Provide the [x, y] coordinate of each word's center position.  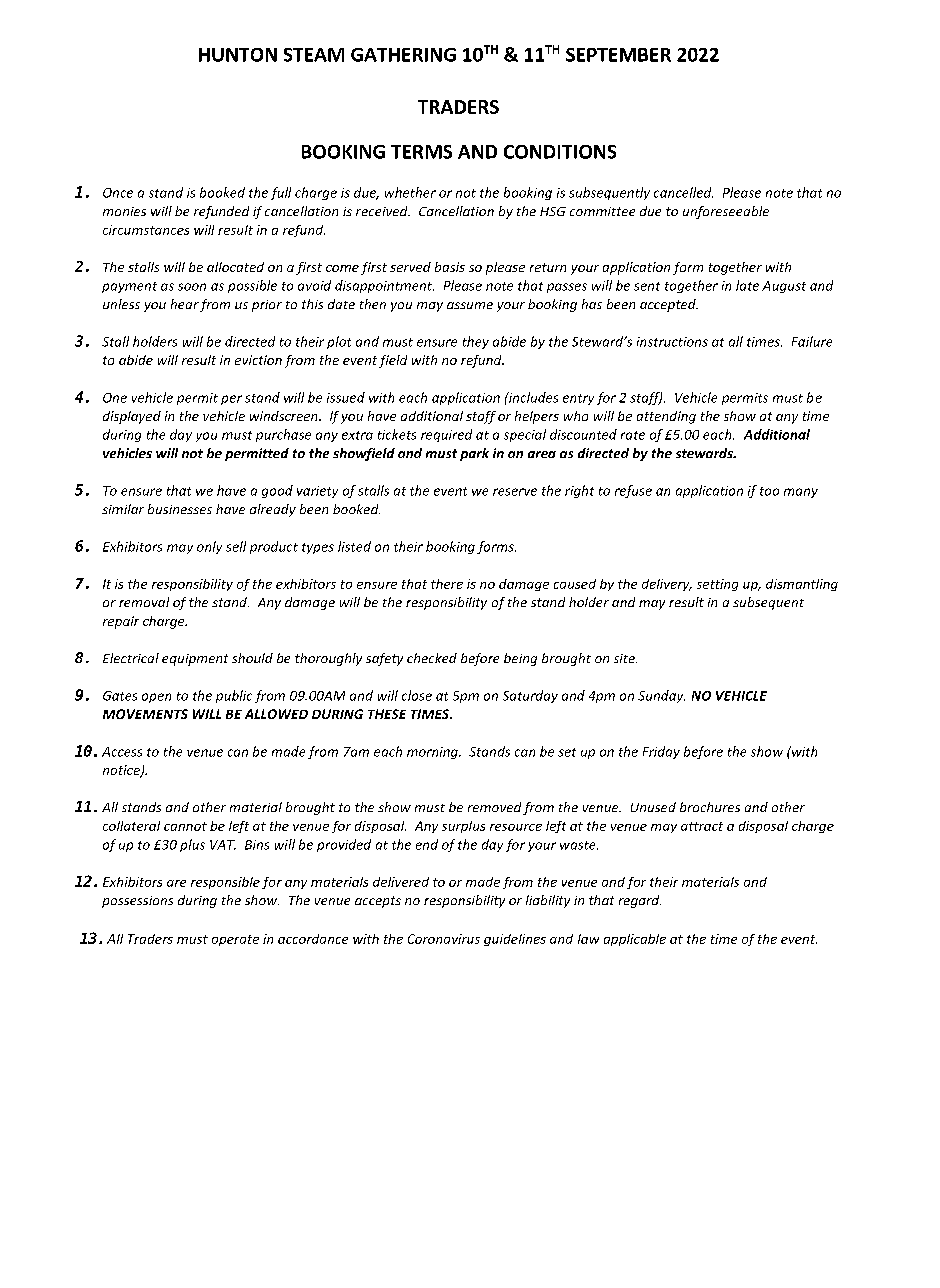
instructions [672, 342]
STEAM [314, 55]
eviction [258, 360]
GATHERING [403, 55]
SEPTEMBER [618, 55]
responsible [225, 883]
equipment [195, 660]
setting [717, 585]
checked [432, 658]
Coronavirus [444, 939]
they [476, 342]
